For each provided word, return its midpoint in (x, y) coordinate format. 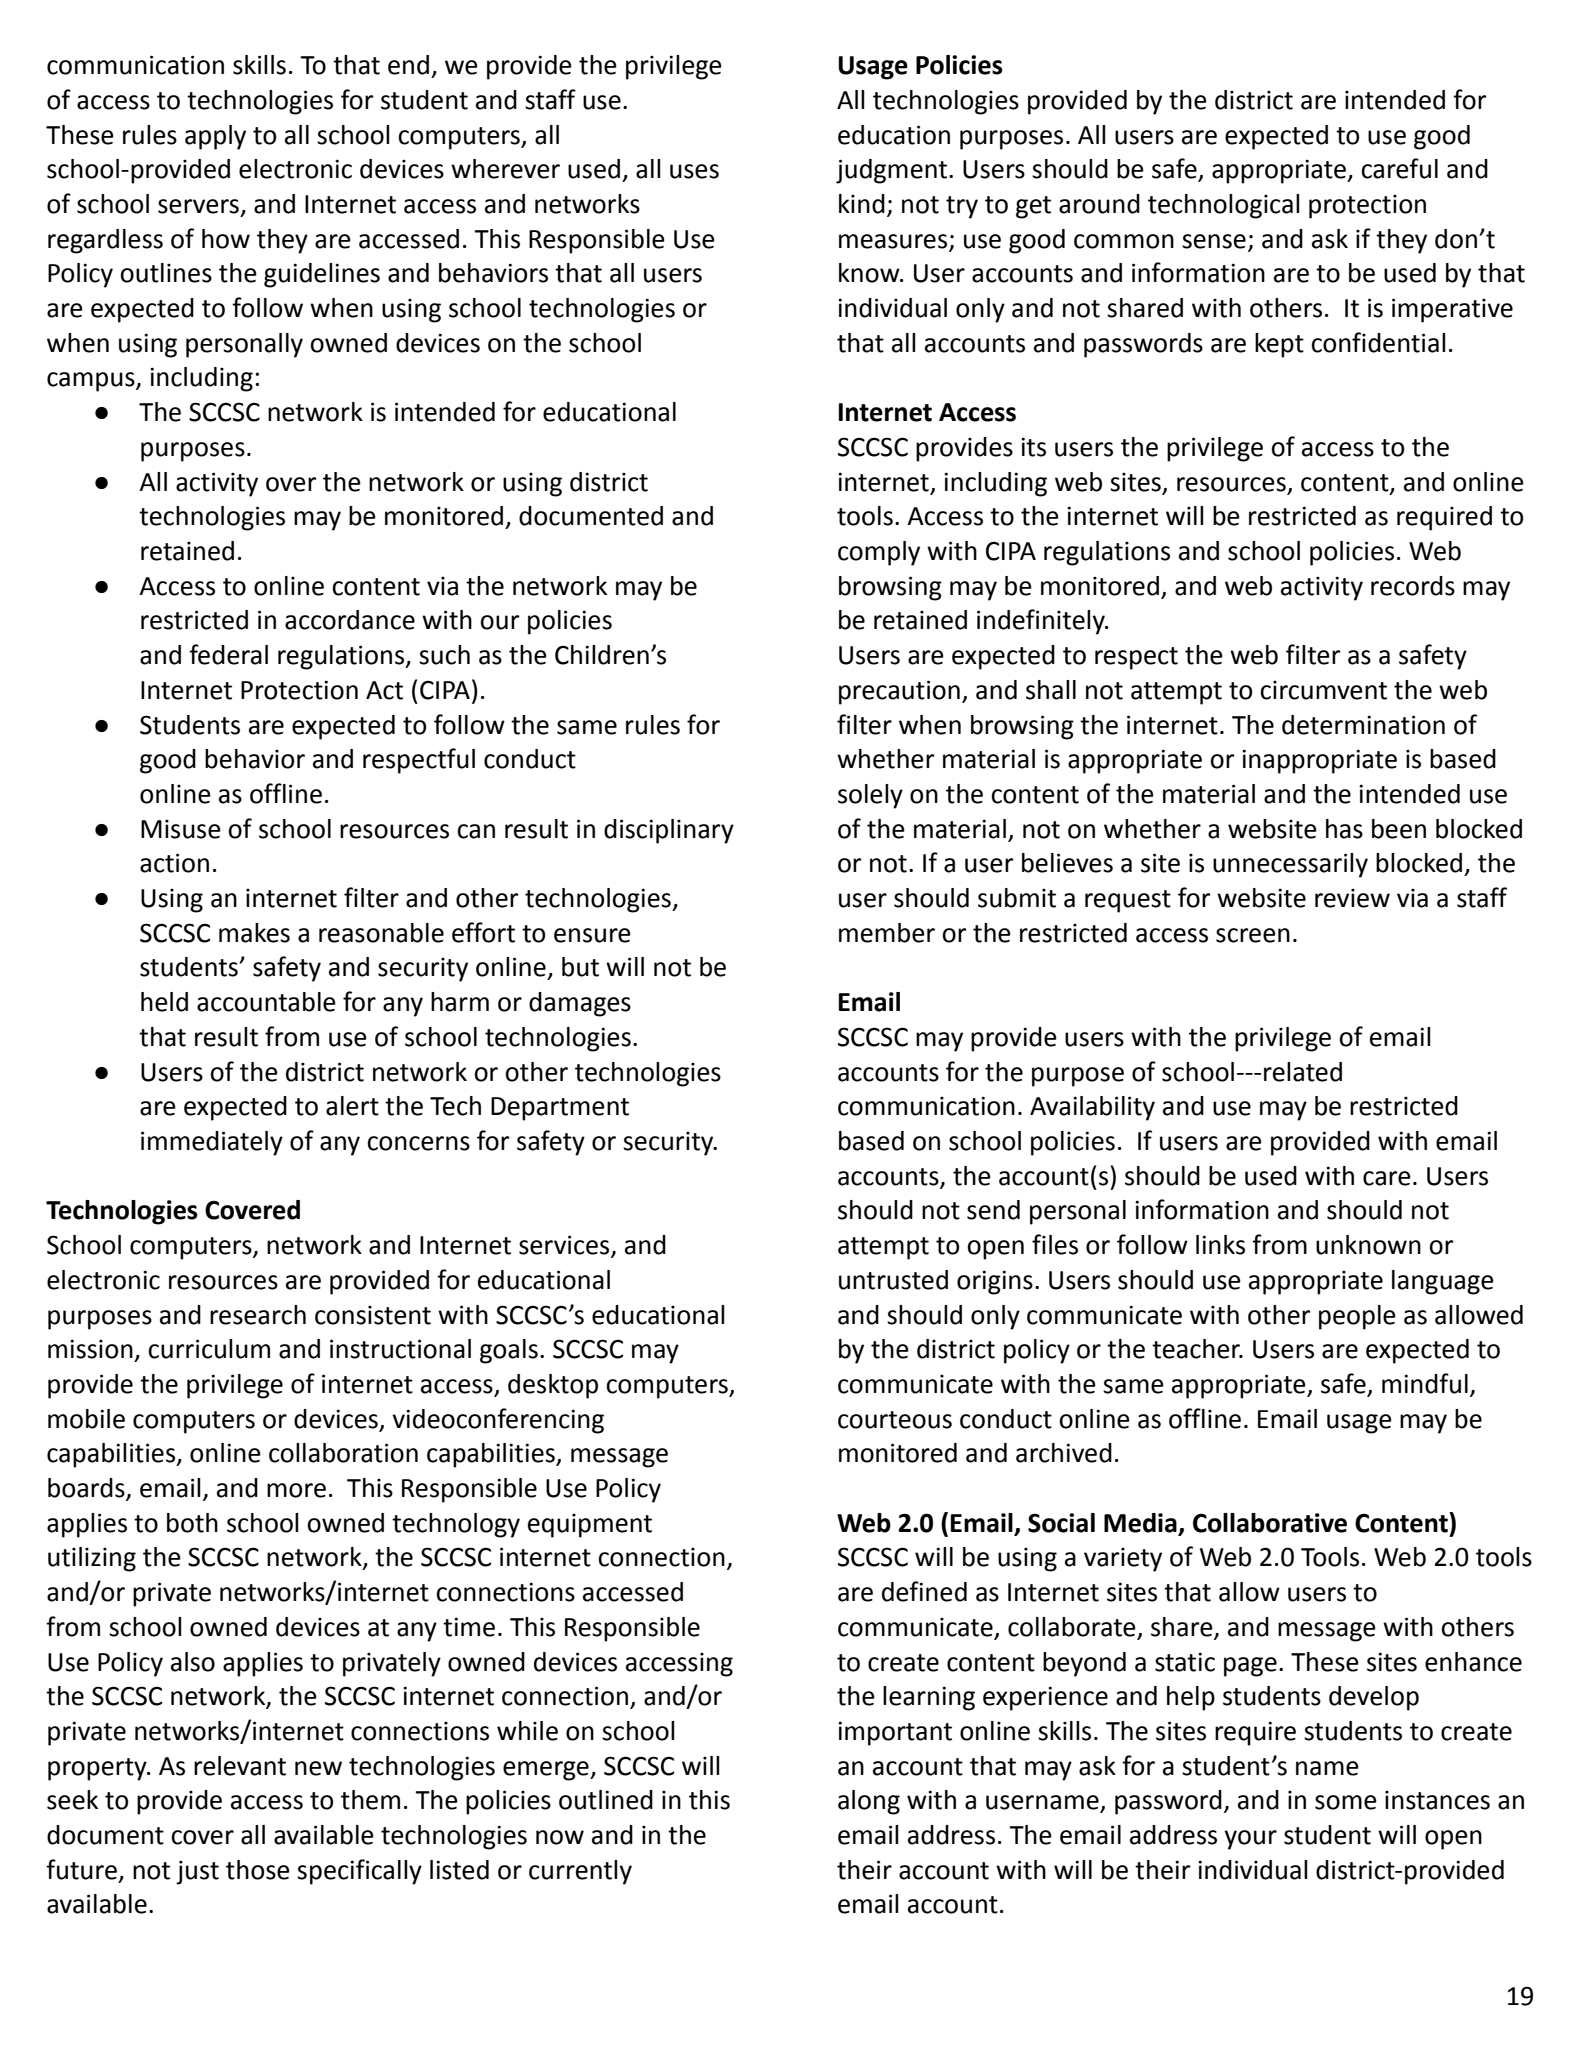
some (1346, 1802)
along (869, 1802)
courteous (895, 1420)
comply (879, 553)
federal (228, 654)
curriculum (209, 1349)
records (1413, 586)
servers (198, 206)
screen (1253, 935)
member (887, 933)
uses (694, 171)
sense (1214, 241)
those (258, 1870)
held (164, 1002)
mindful (1425, 1383)
